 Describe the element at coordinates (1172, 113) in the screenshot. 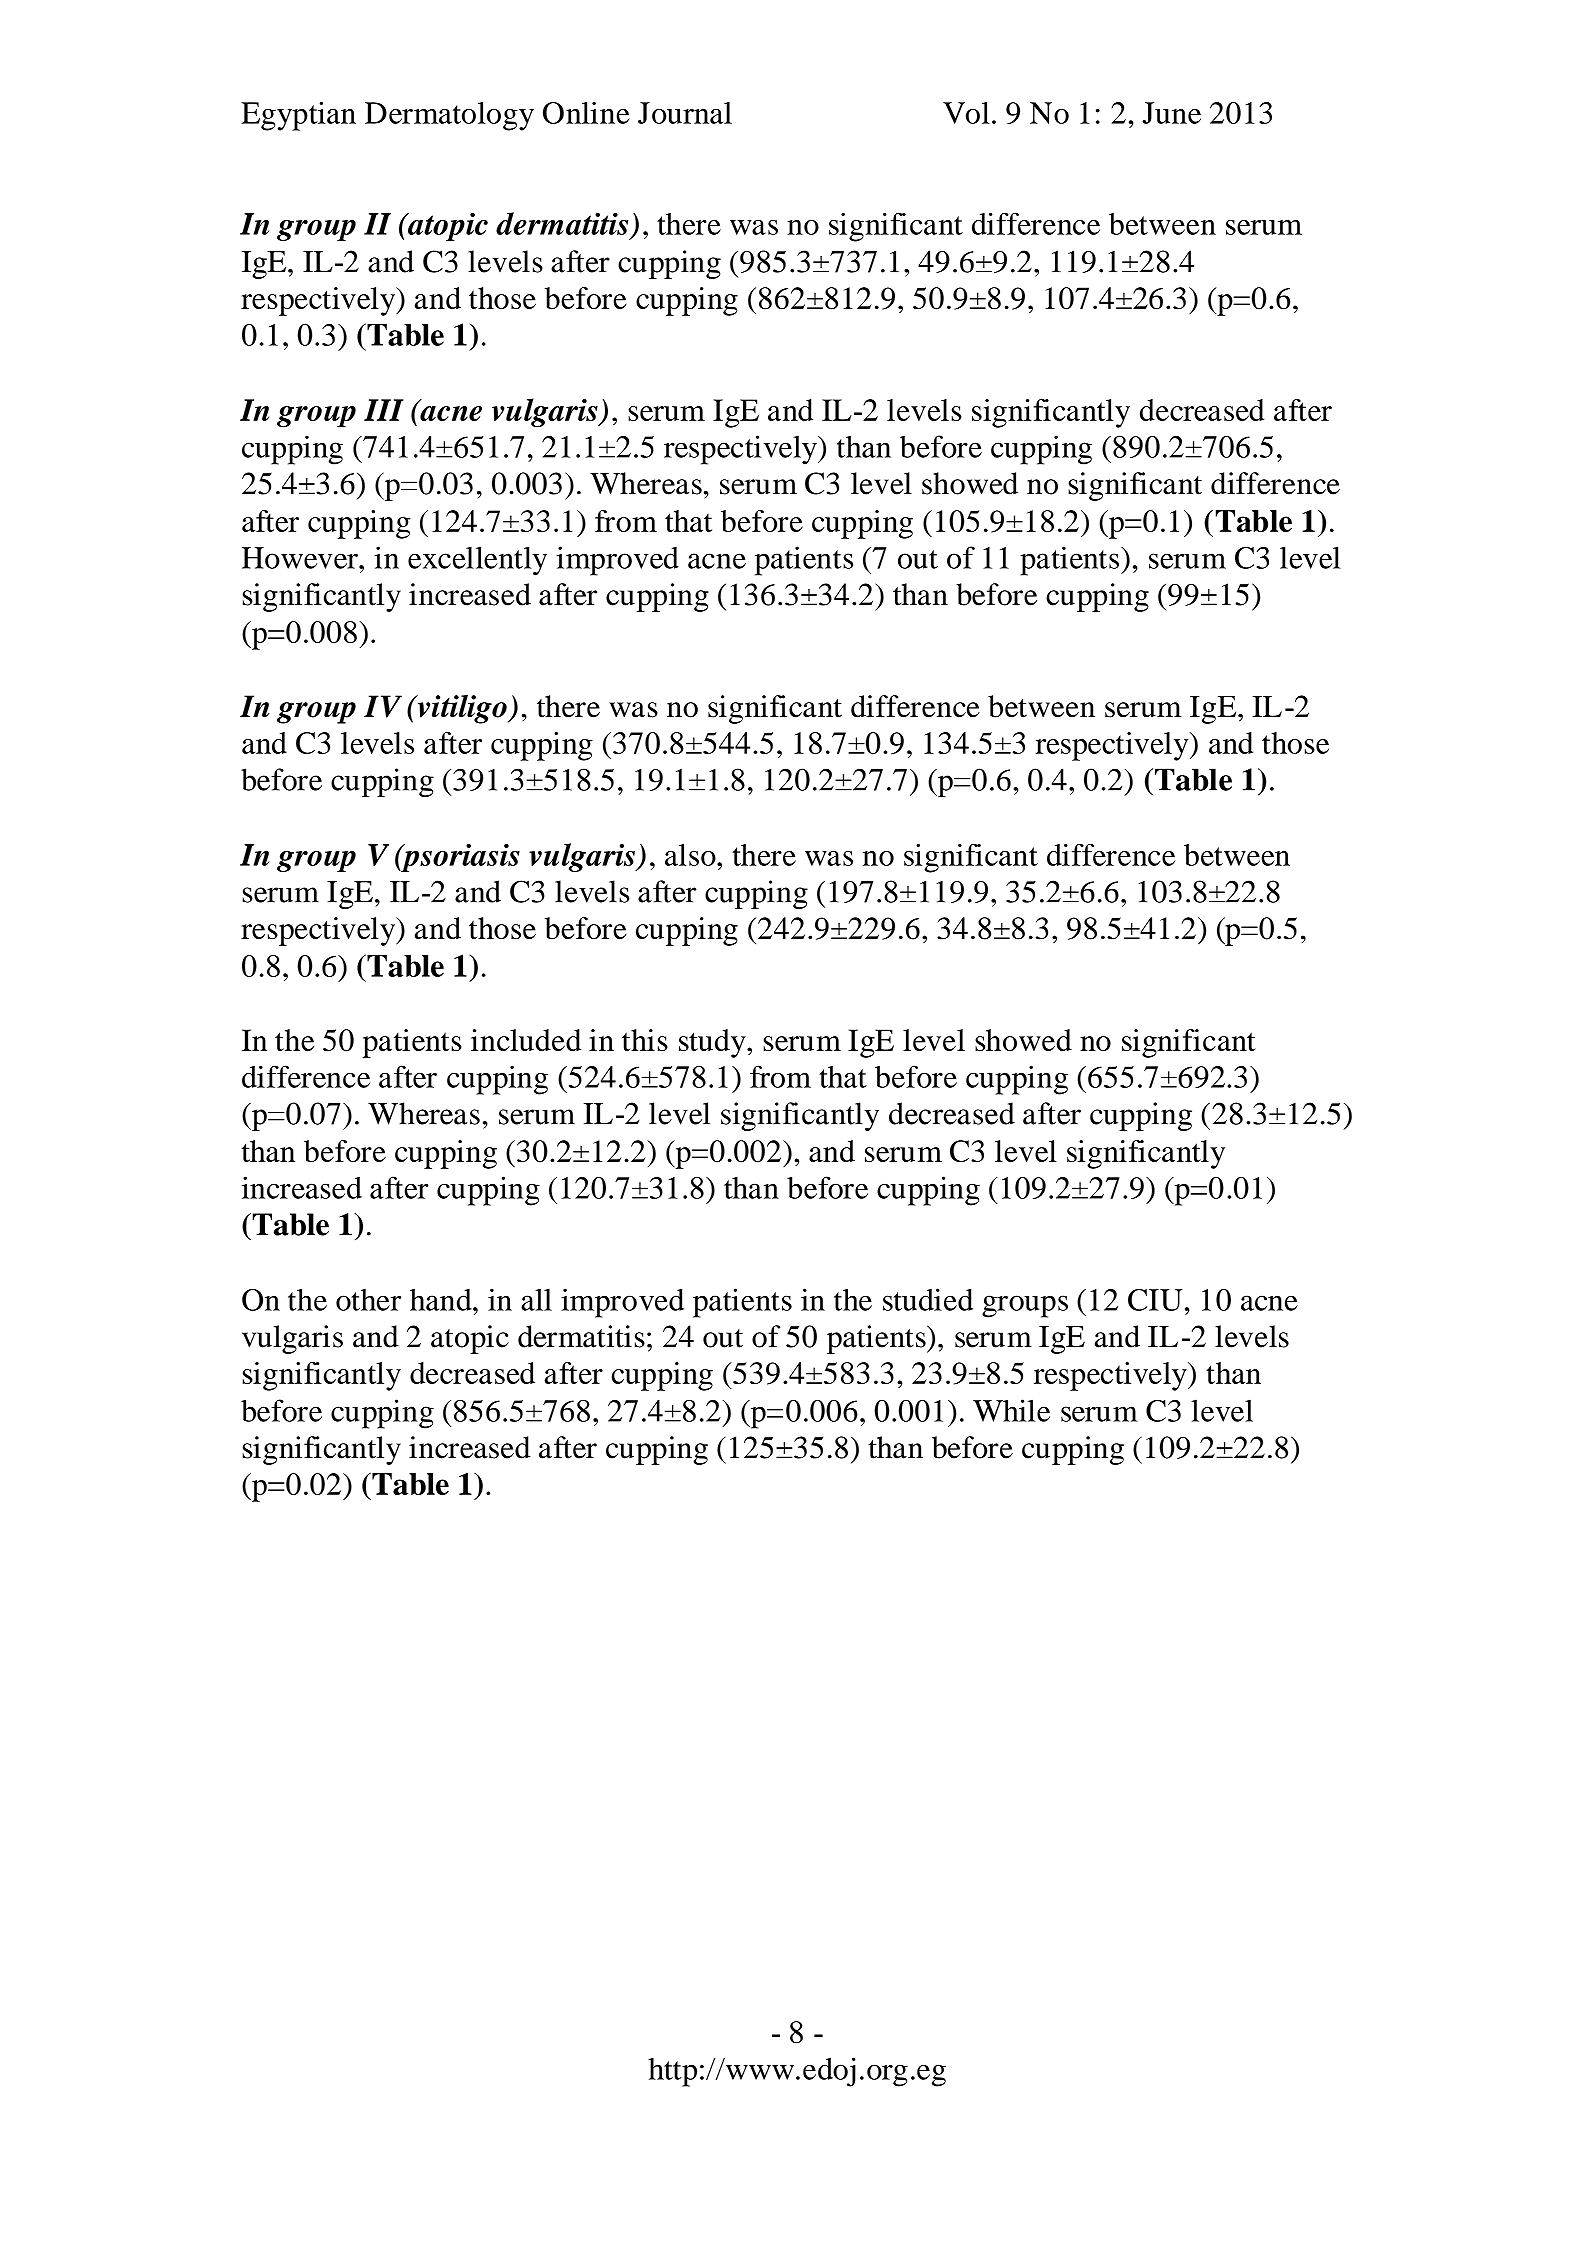

I see `June` at that location.
